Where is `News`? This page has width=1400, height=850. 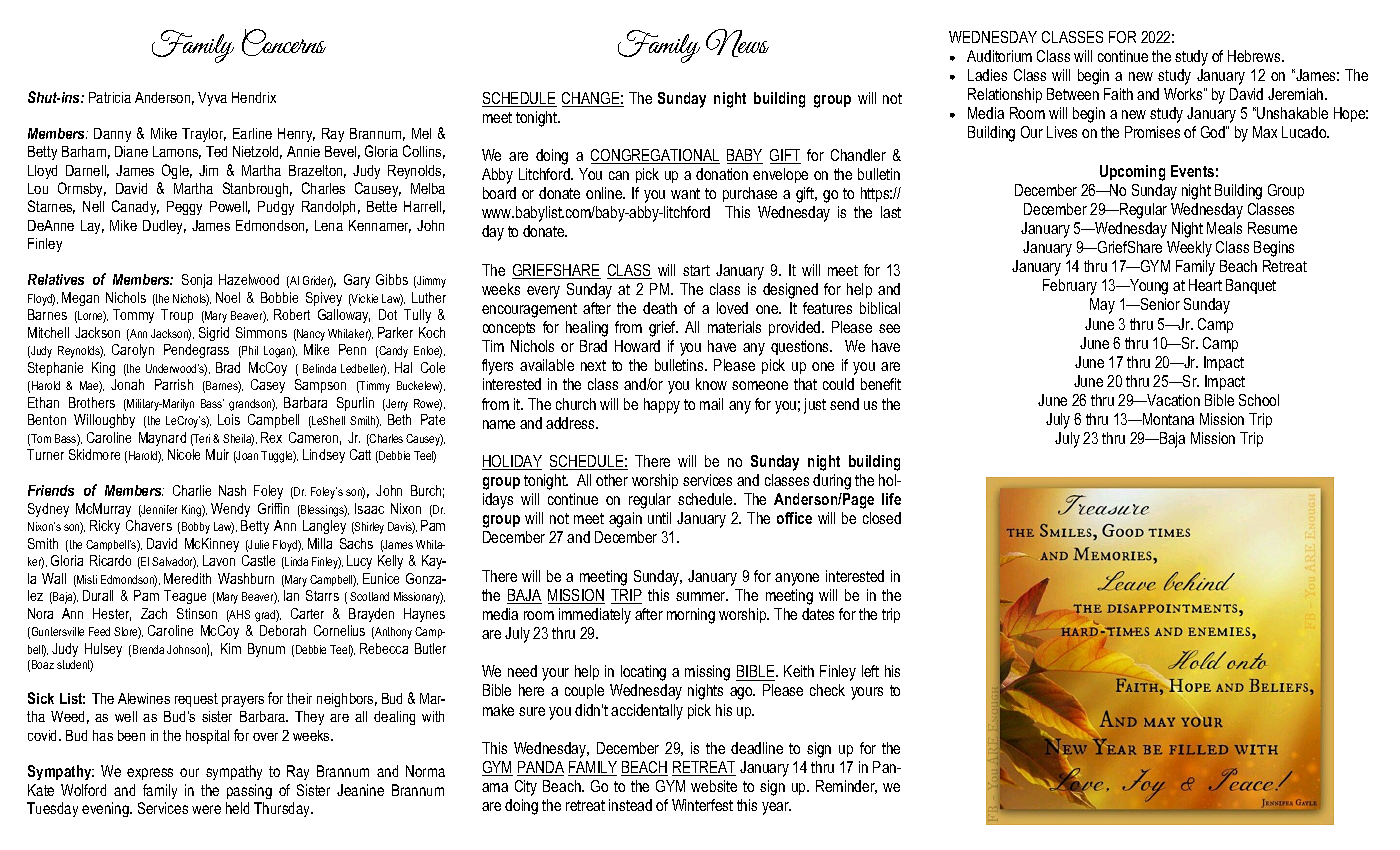
News is located at coordinates (737, 43).
